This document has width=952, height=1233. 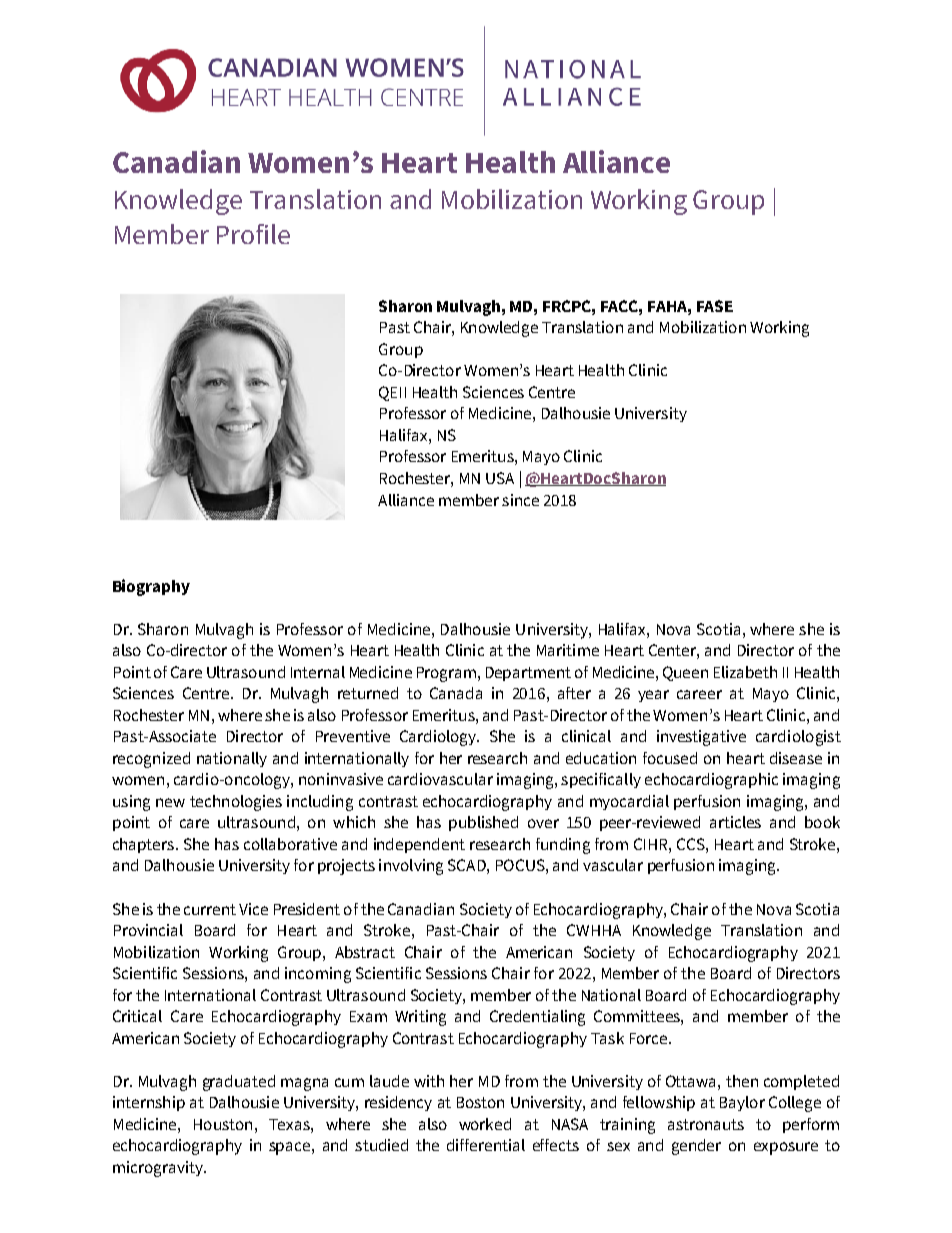 I want to click on involving, so click(x=411, y=867).
